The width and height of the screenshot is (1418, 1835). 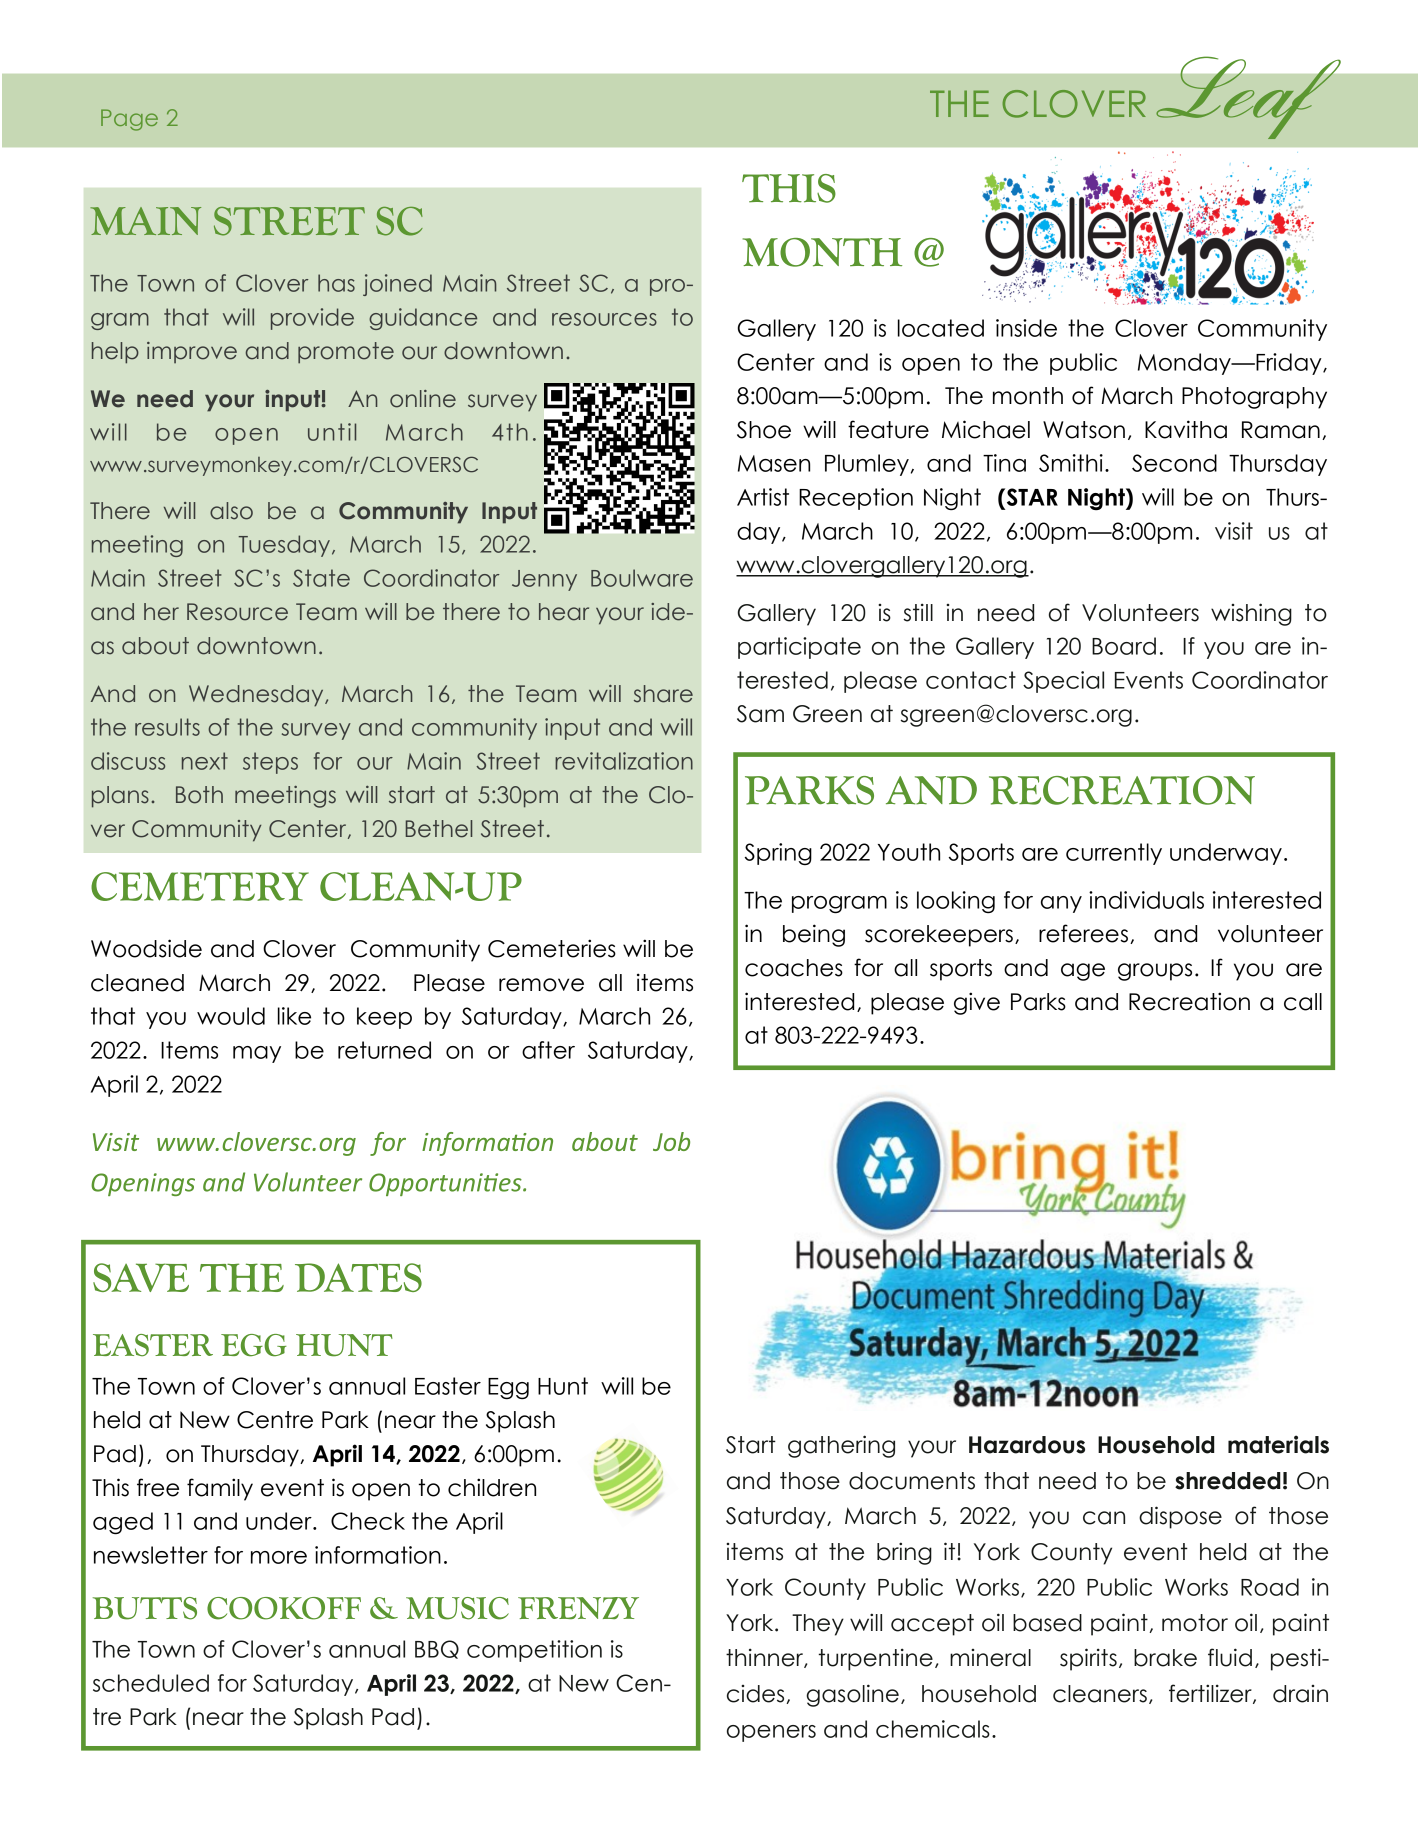 What do you see at coordinates (1174, 463) in the screenshot?
I see `Second` at bounding box center [1174, 463].
